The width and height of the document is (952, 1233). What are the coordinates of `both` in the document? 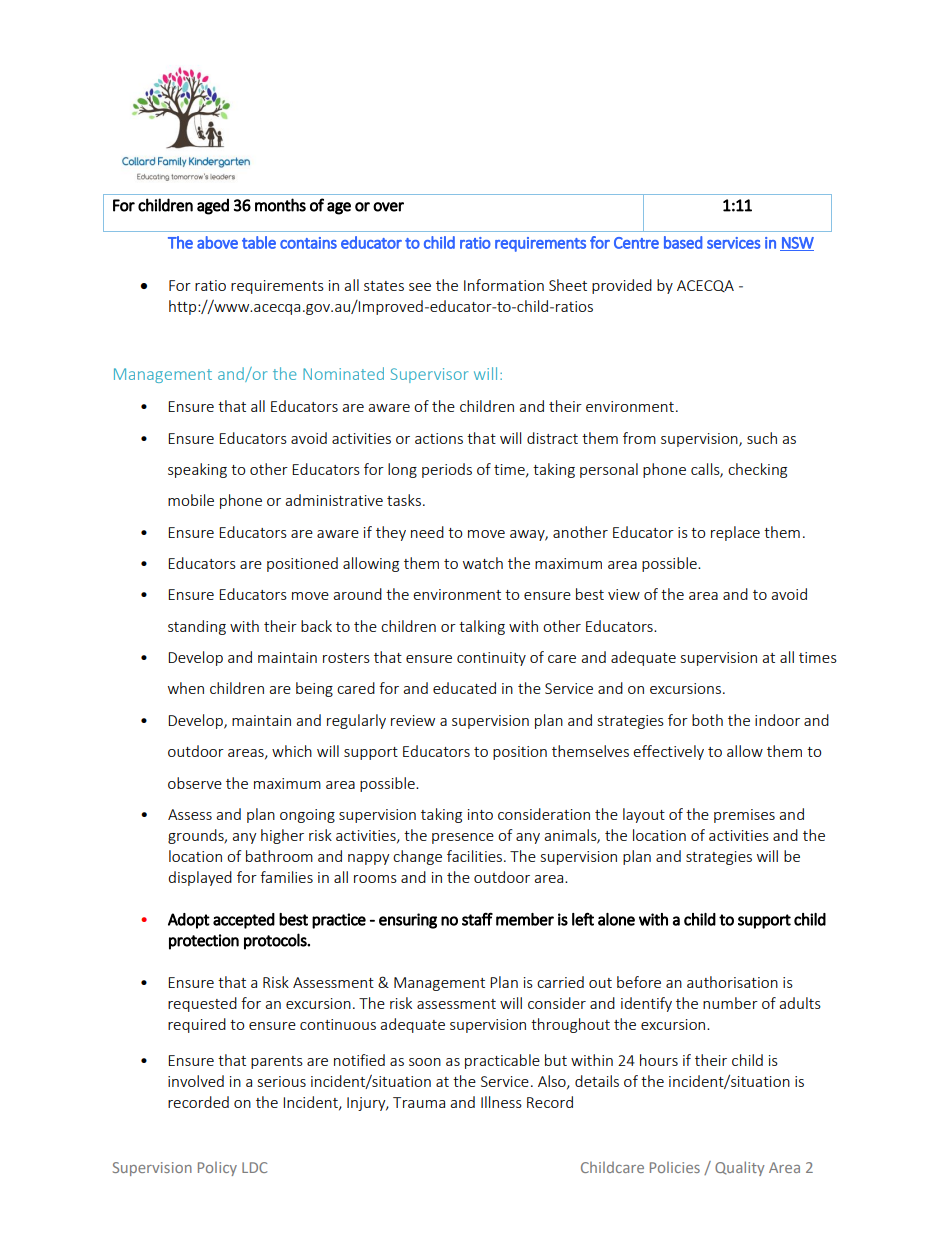 It's located at (707, 720).
